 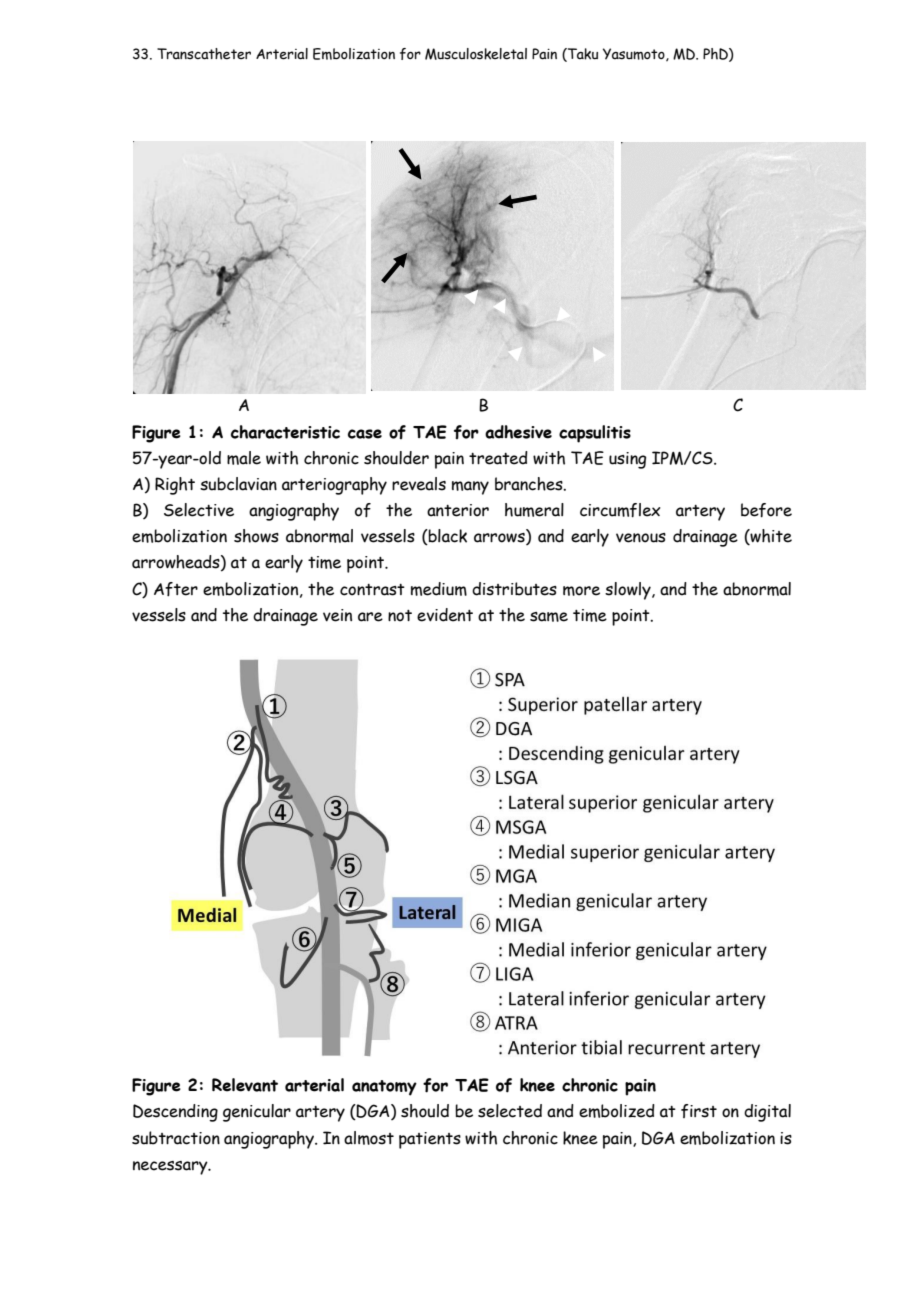 I want to click on Relevant, so click(x=245, y=1085).
